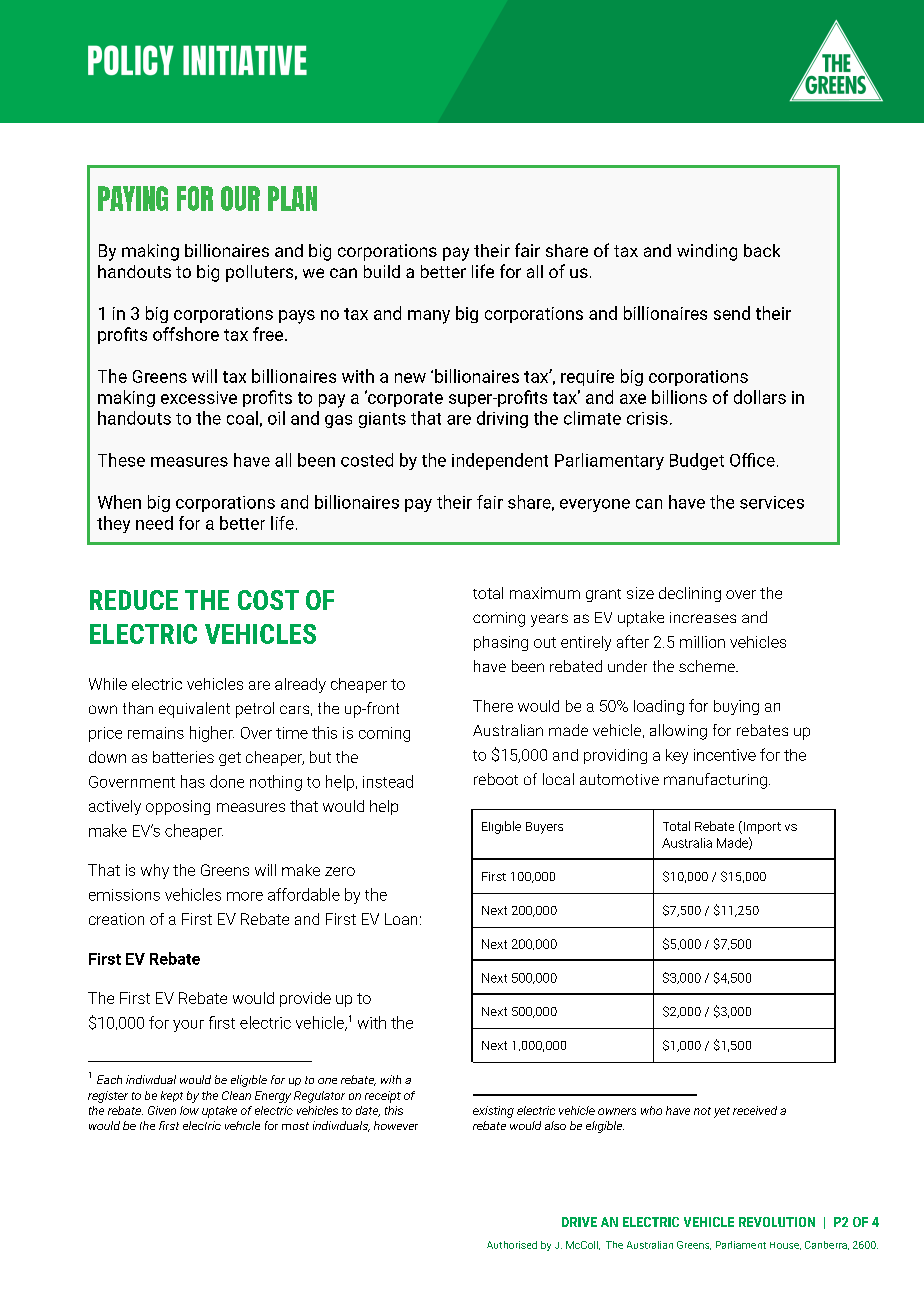 This screenshot has width=924, height=1307. What do you see at coordinates (707, 252) in the screenshot?
I see `winding` at bounding box center [707, 252].
